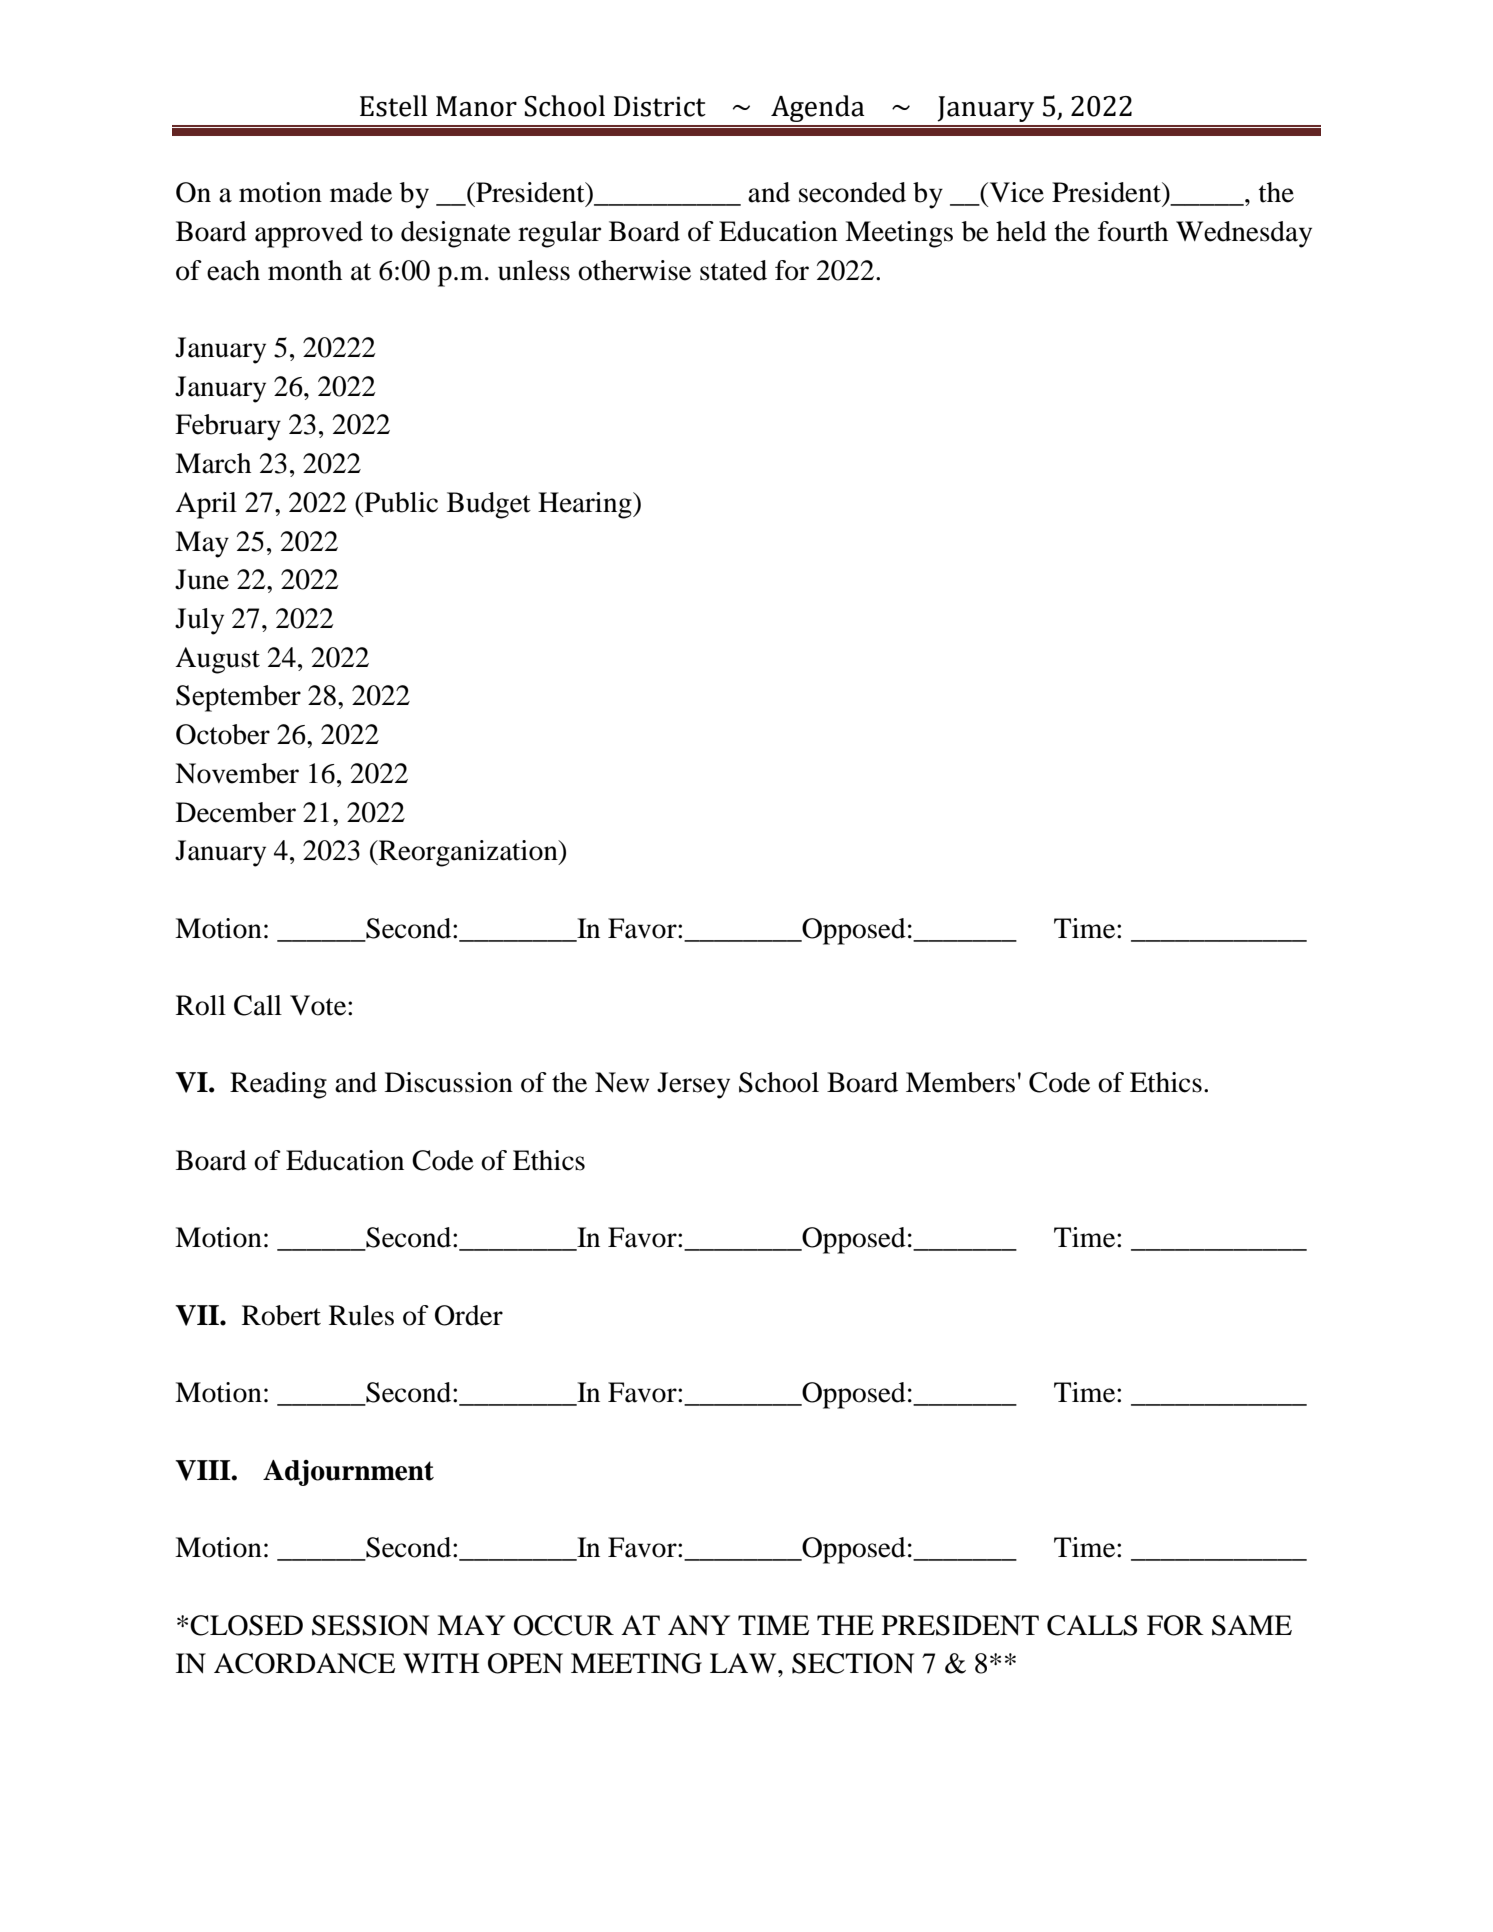  Describe the element at coordinates (960, 1082) in the screenshot. I see `Members` at that location.
